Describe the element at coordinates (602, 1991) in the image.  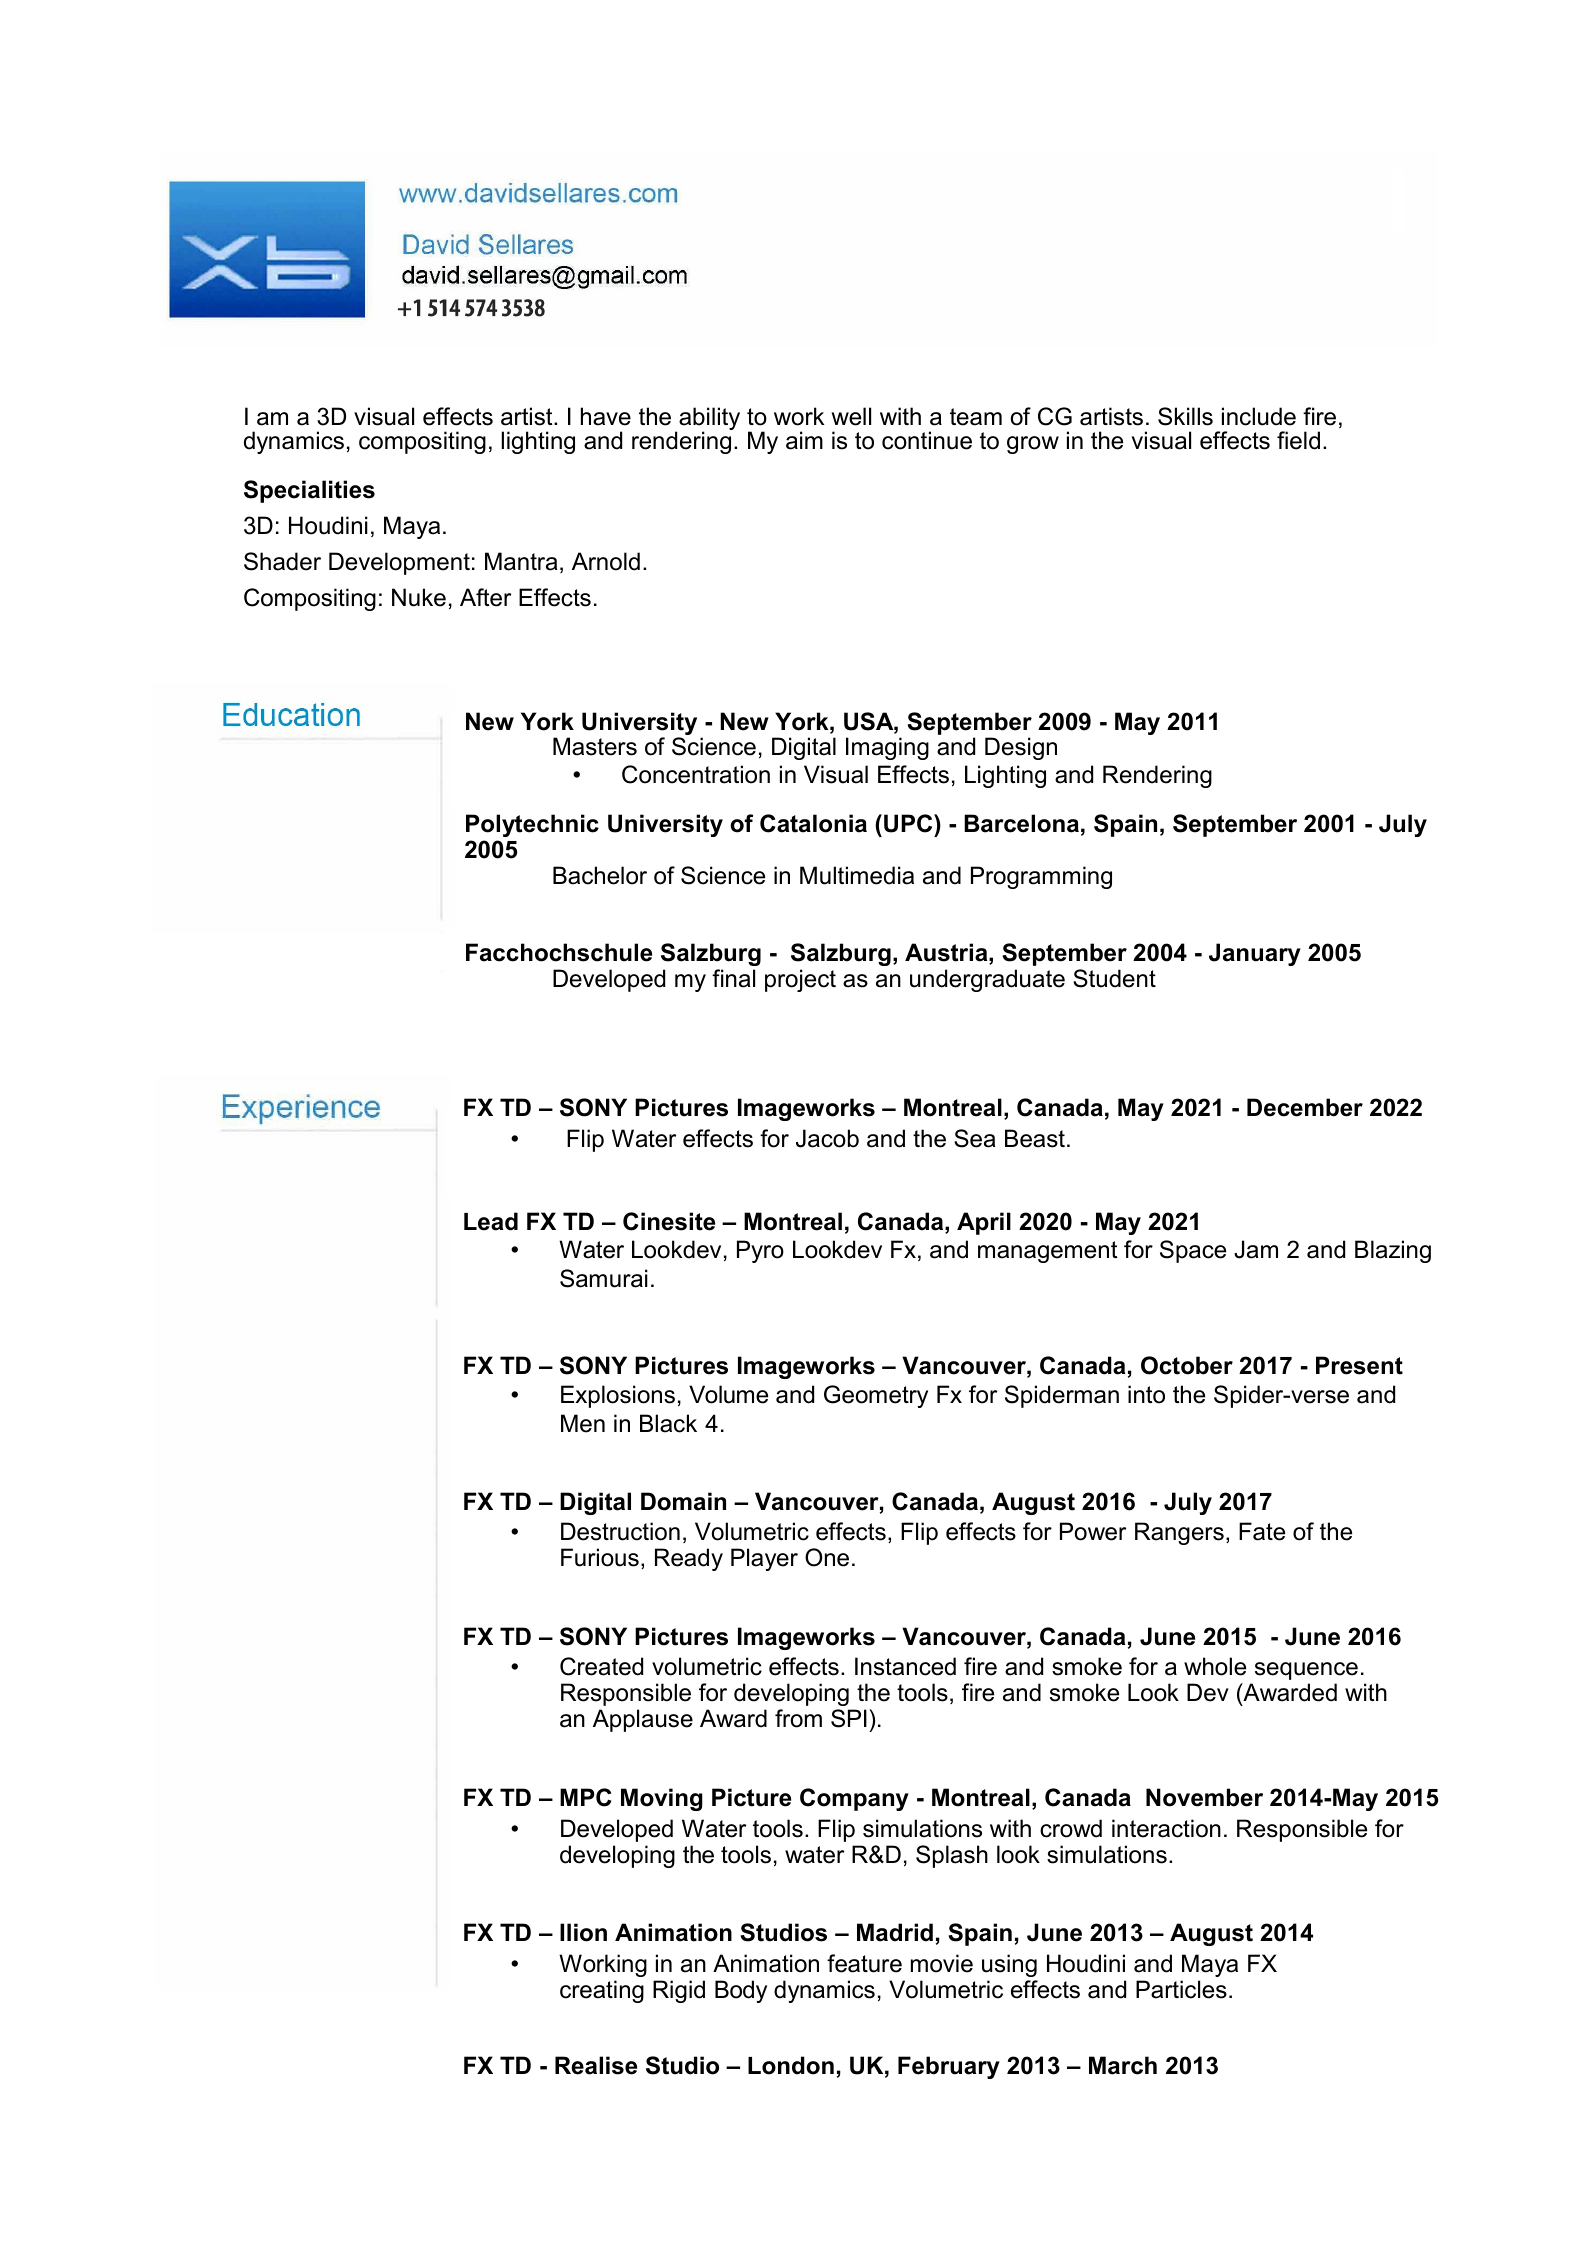
I see `creating` at that location.
